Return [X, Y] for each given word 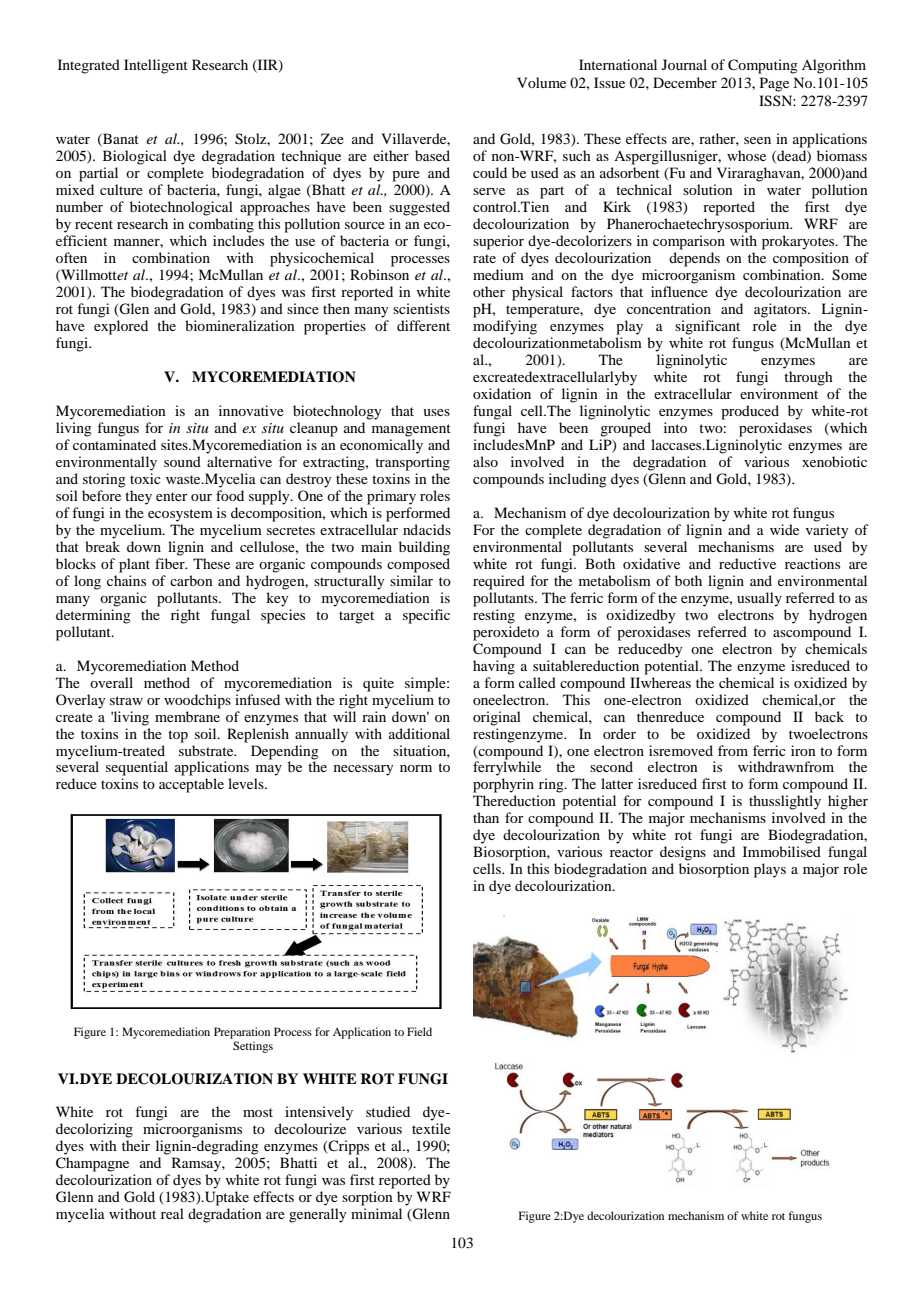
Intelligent [156, 66]
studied [388, 1111]
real [172, 1213]
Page [774, 84]
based [432, 155]
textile [431, 1128]
